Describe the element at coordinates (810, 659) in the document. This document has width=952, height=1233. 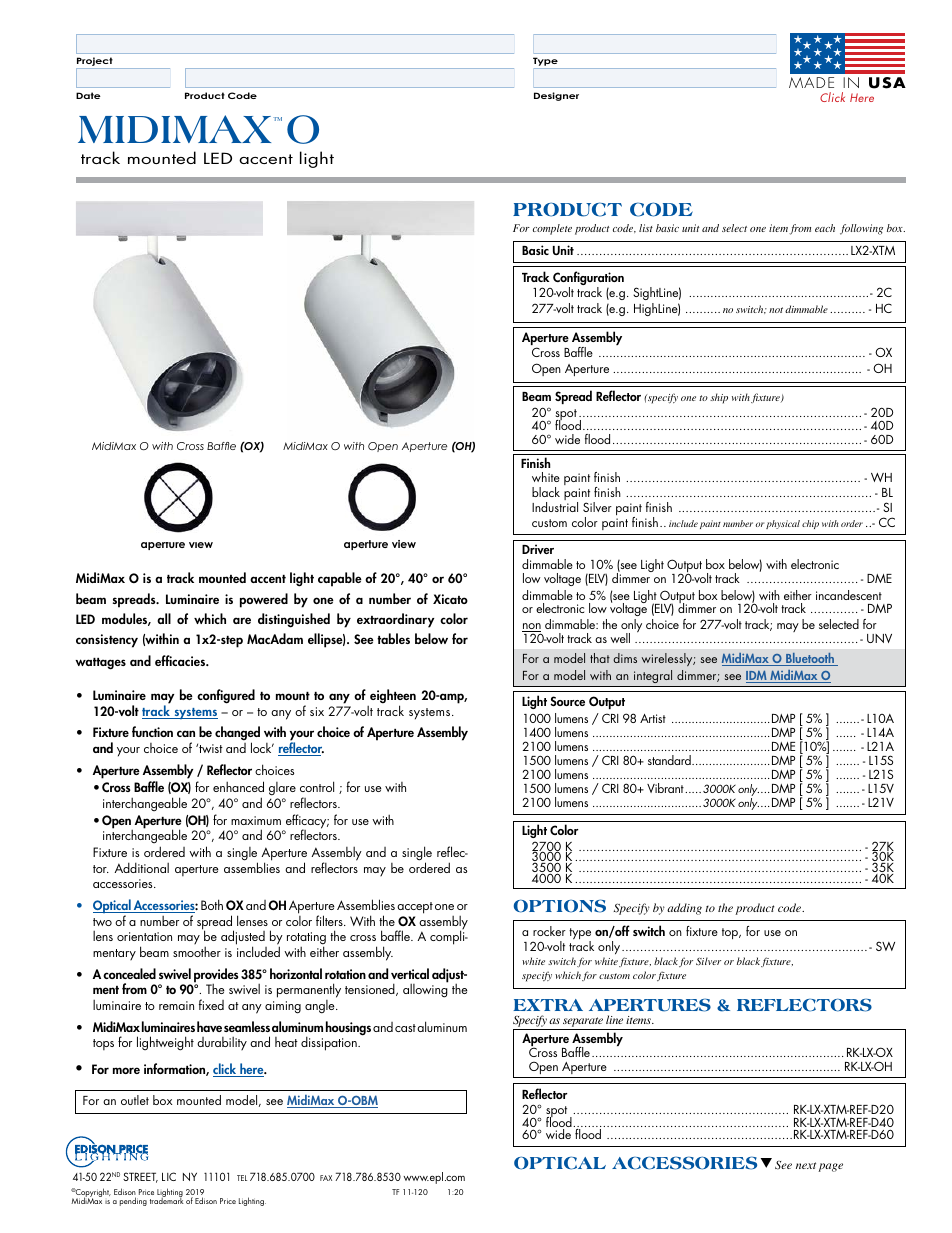
I see `Bluetooth` at that location.
